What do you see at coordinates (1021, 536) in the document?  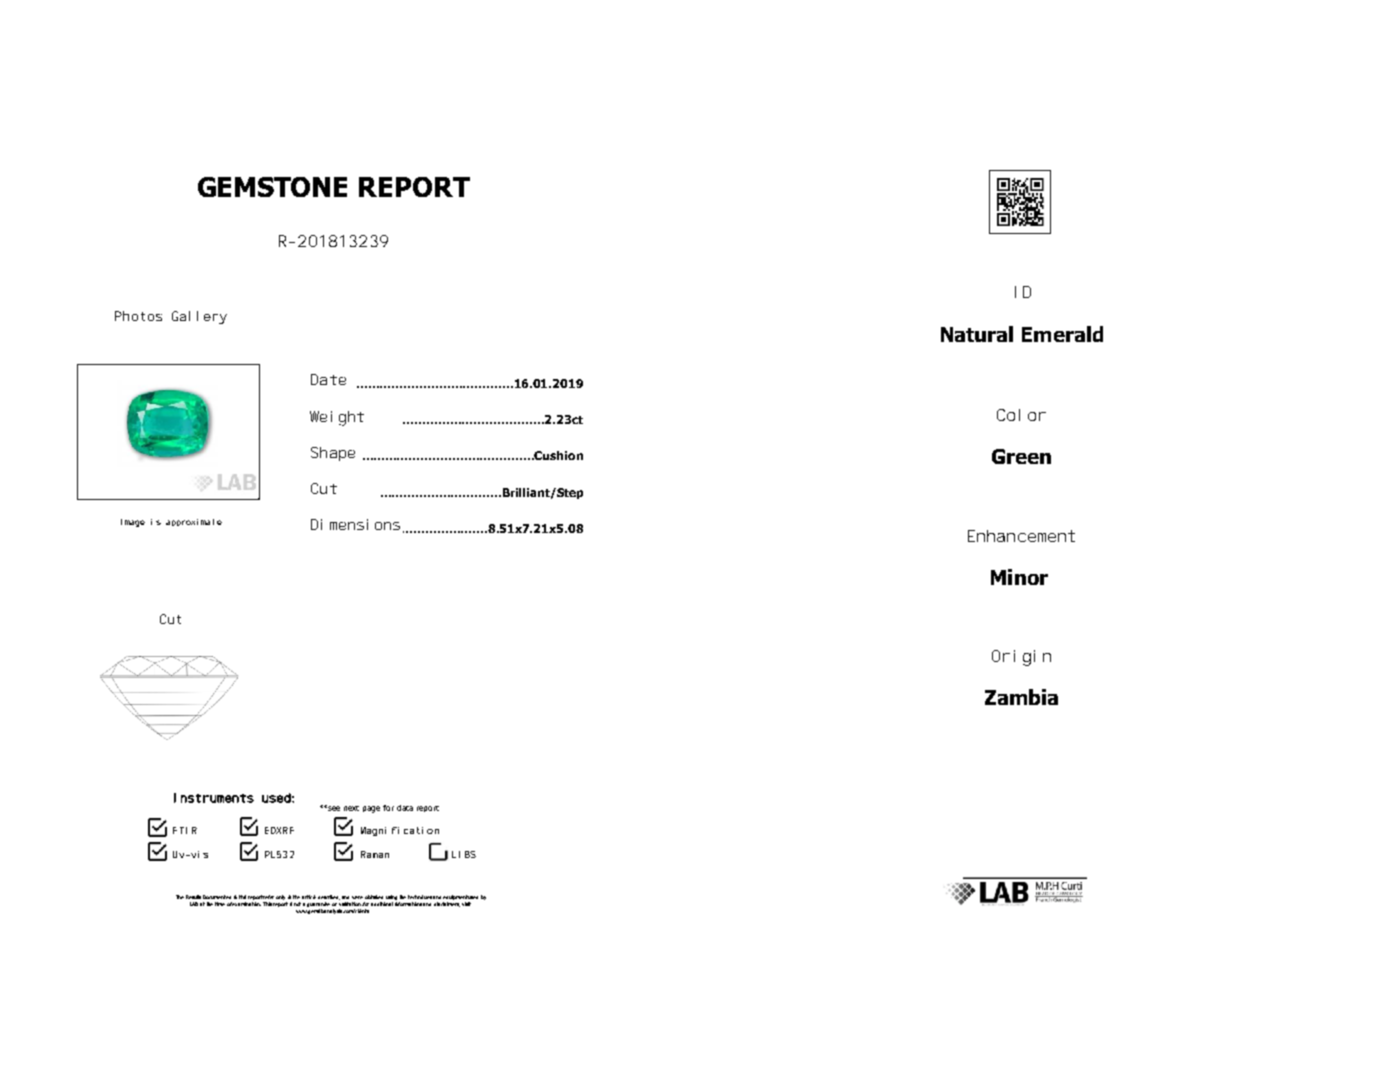 I see `Enhancement` at bounding box center [1021, 536].
